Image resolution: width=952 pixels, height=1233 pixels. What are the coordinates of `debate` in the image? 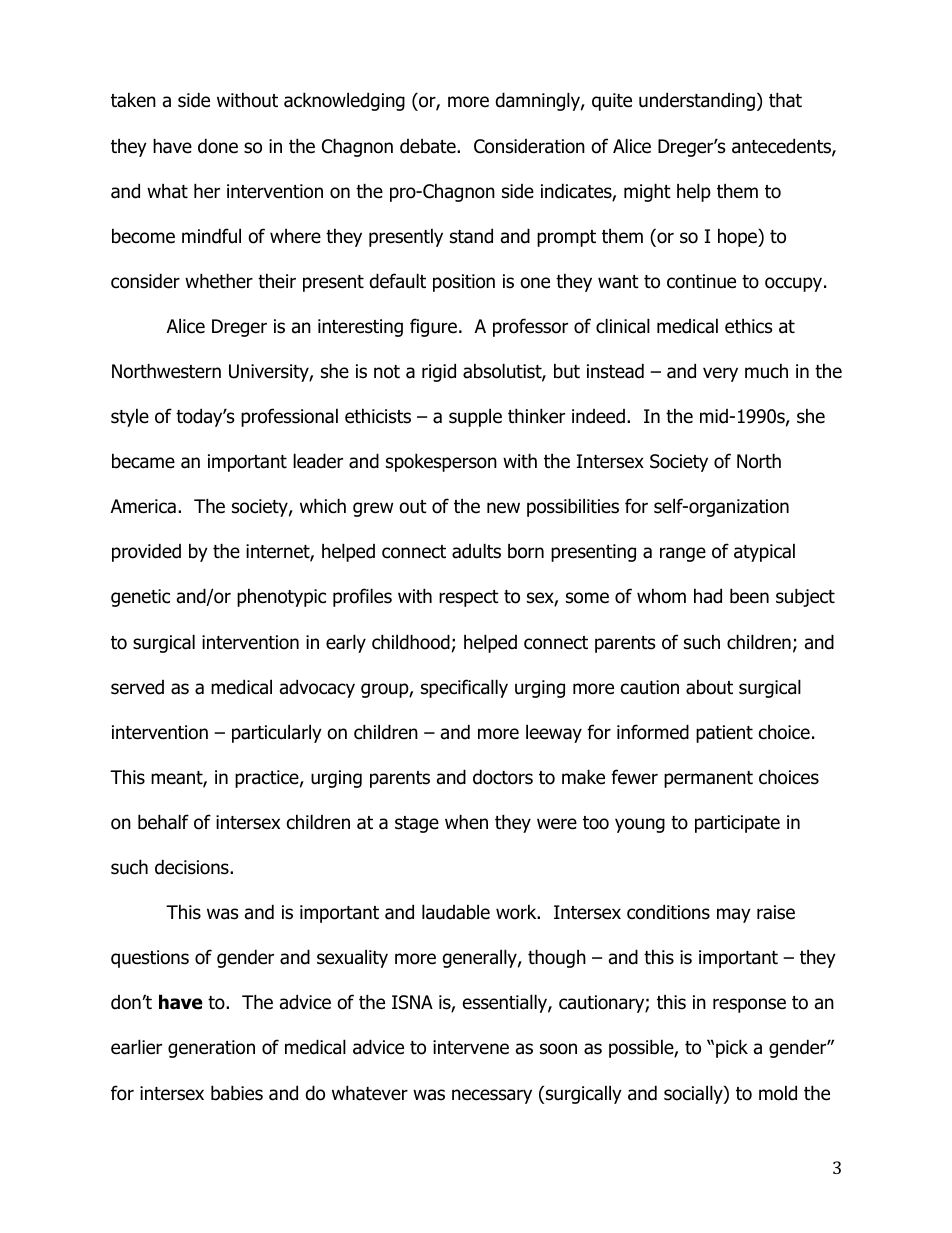 It's located at (429, 146).
